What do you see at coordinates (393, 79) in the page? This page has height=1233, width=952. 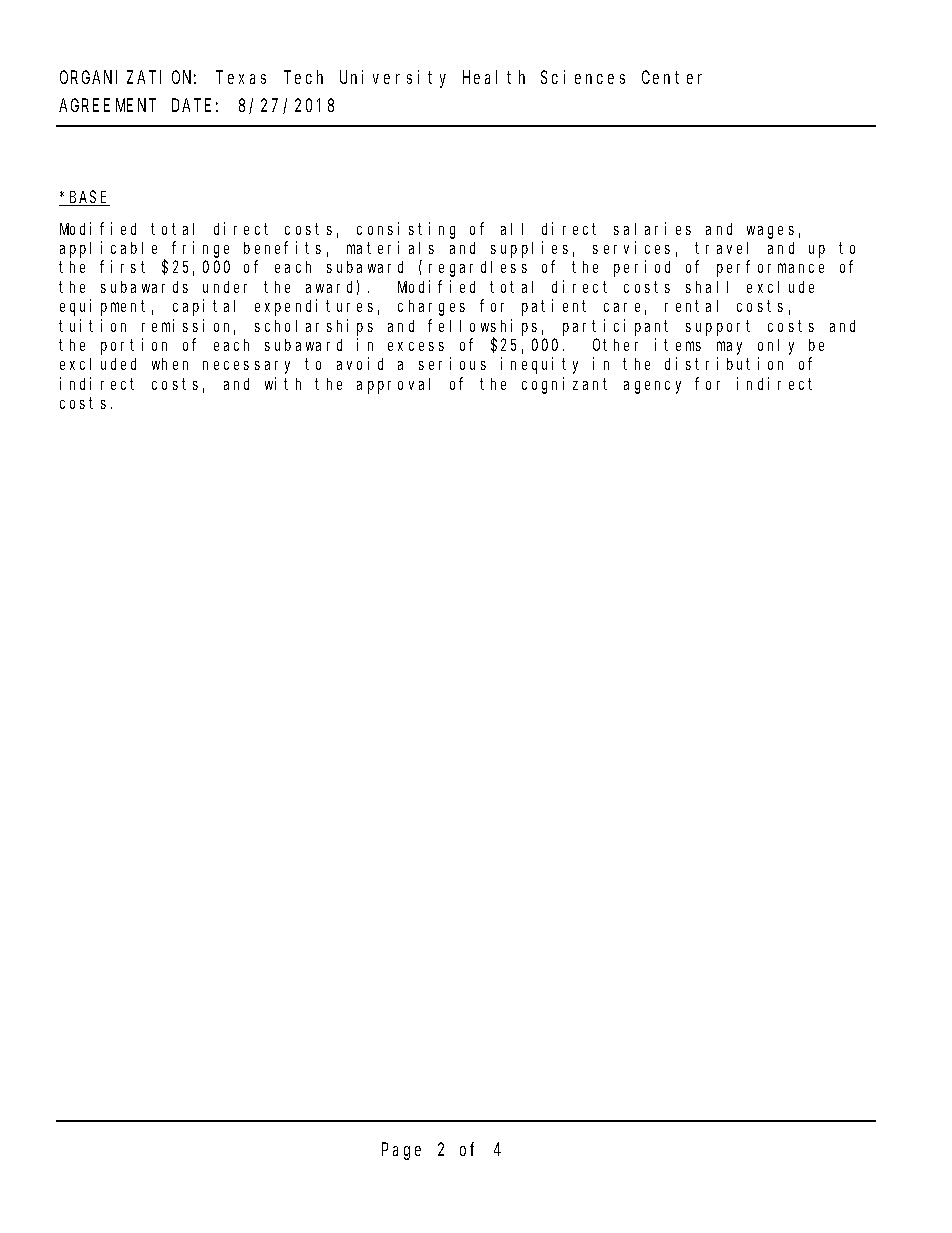 I see `University` at bounding box center [393, 79].
